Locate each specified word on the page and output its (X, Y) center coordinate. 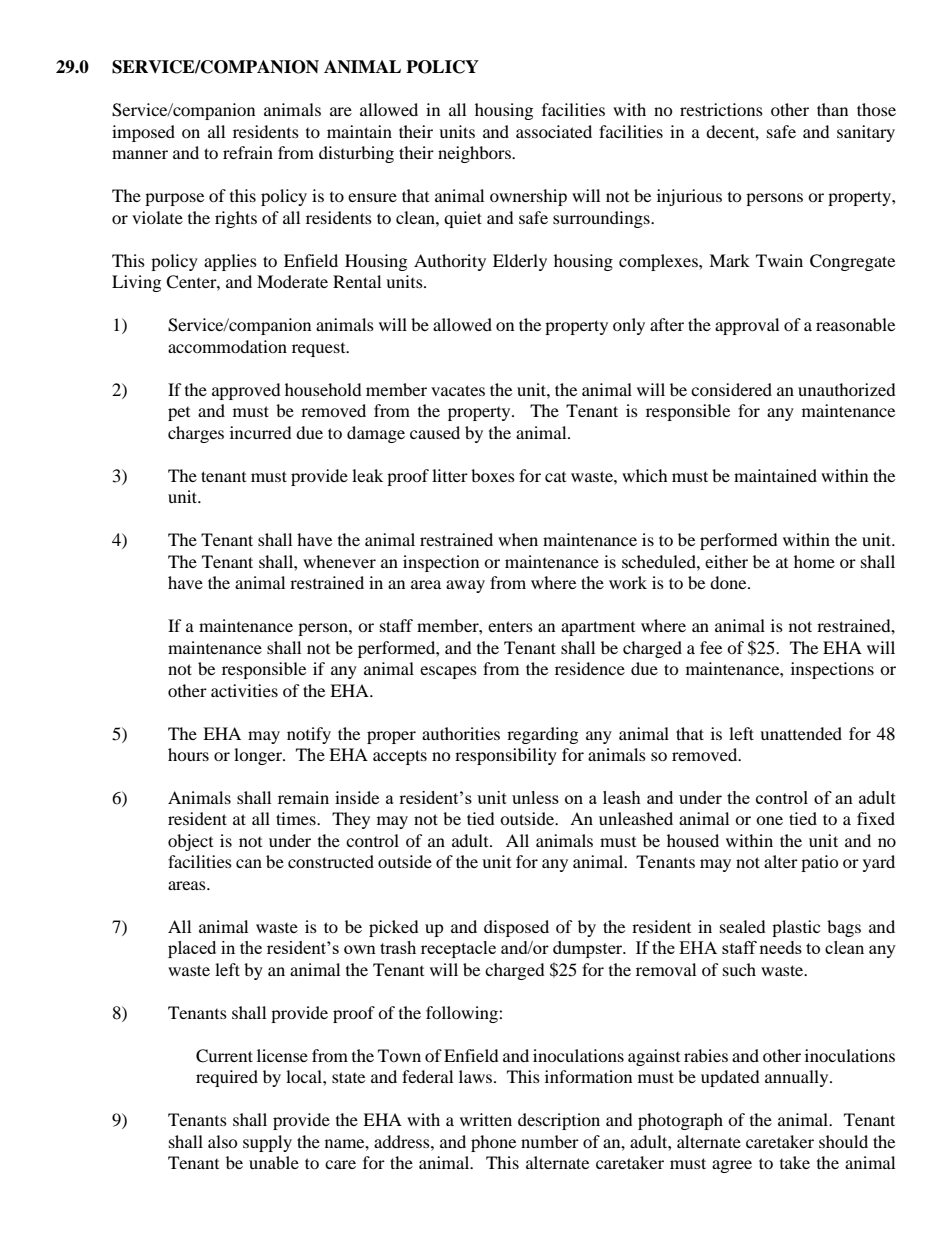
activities (244, 690)
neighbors (475, 154)
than (832, 109)
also (223, 1141)
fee (711, 647)
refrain (248, 152)
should (843, 1141)
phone (493, 1143)
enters (510, 626)
